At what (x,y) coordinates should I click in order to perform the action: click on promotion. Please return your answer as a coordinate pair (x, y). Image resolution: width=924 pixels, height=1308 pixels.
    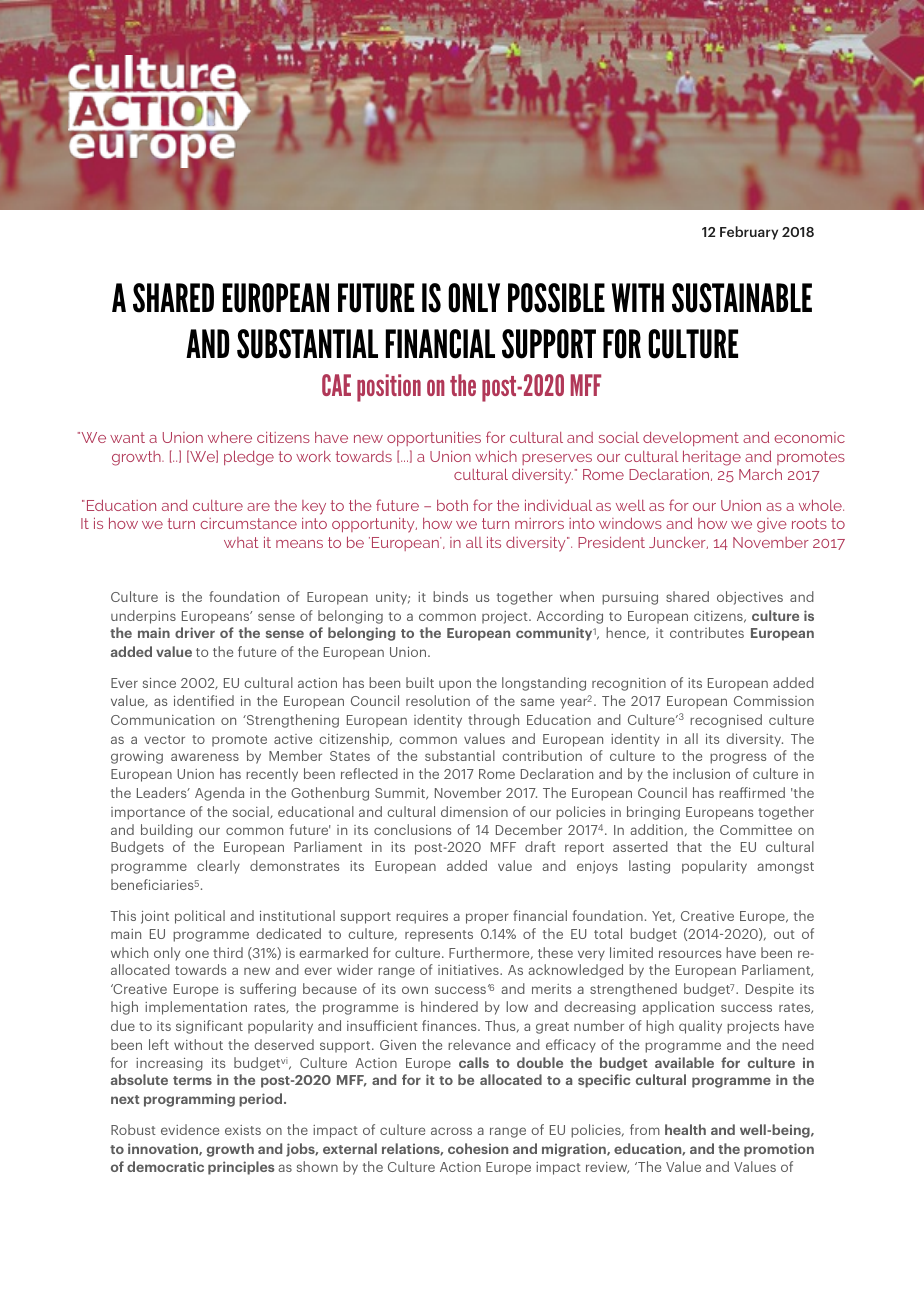
    Looking at the image, I should click on (779, 1150).
